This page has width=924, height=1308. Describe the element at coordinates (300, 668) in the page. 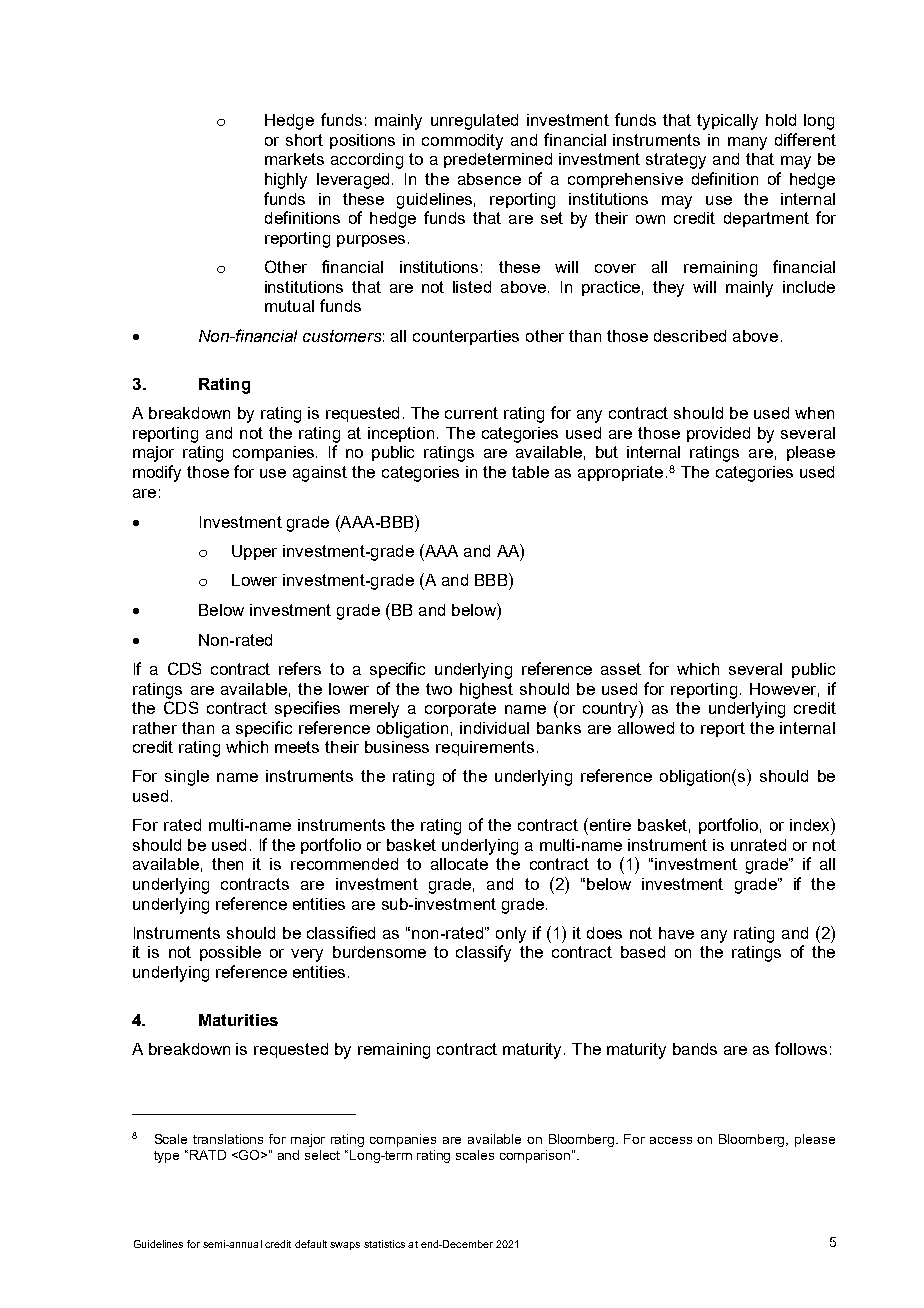

I see `refers` at that location.
